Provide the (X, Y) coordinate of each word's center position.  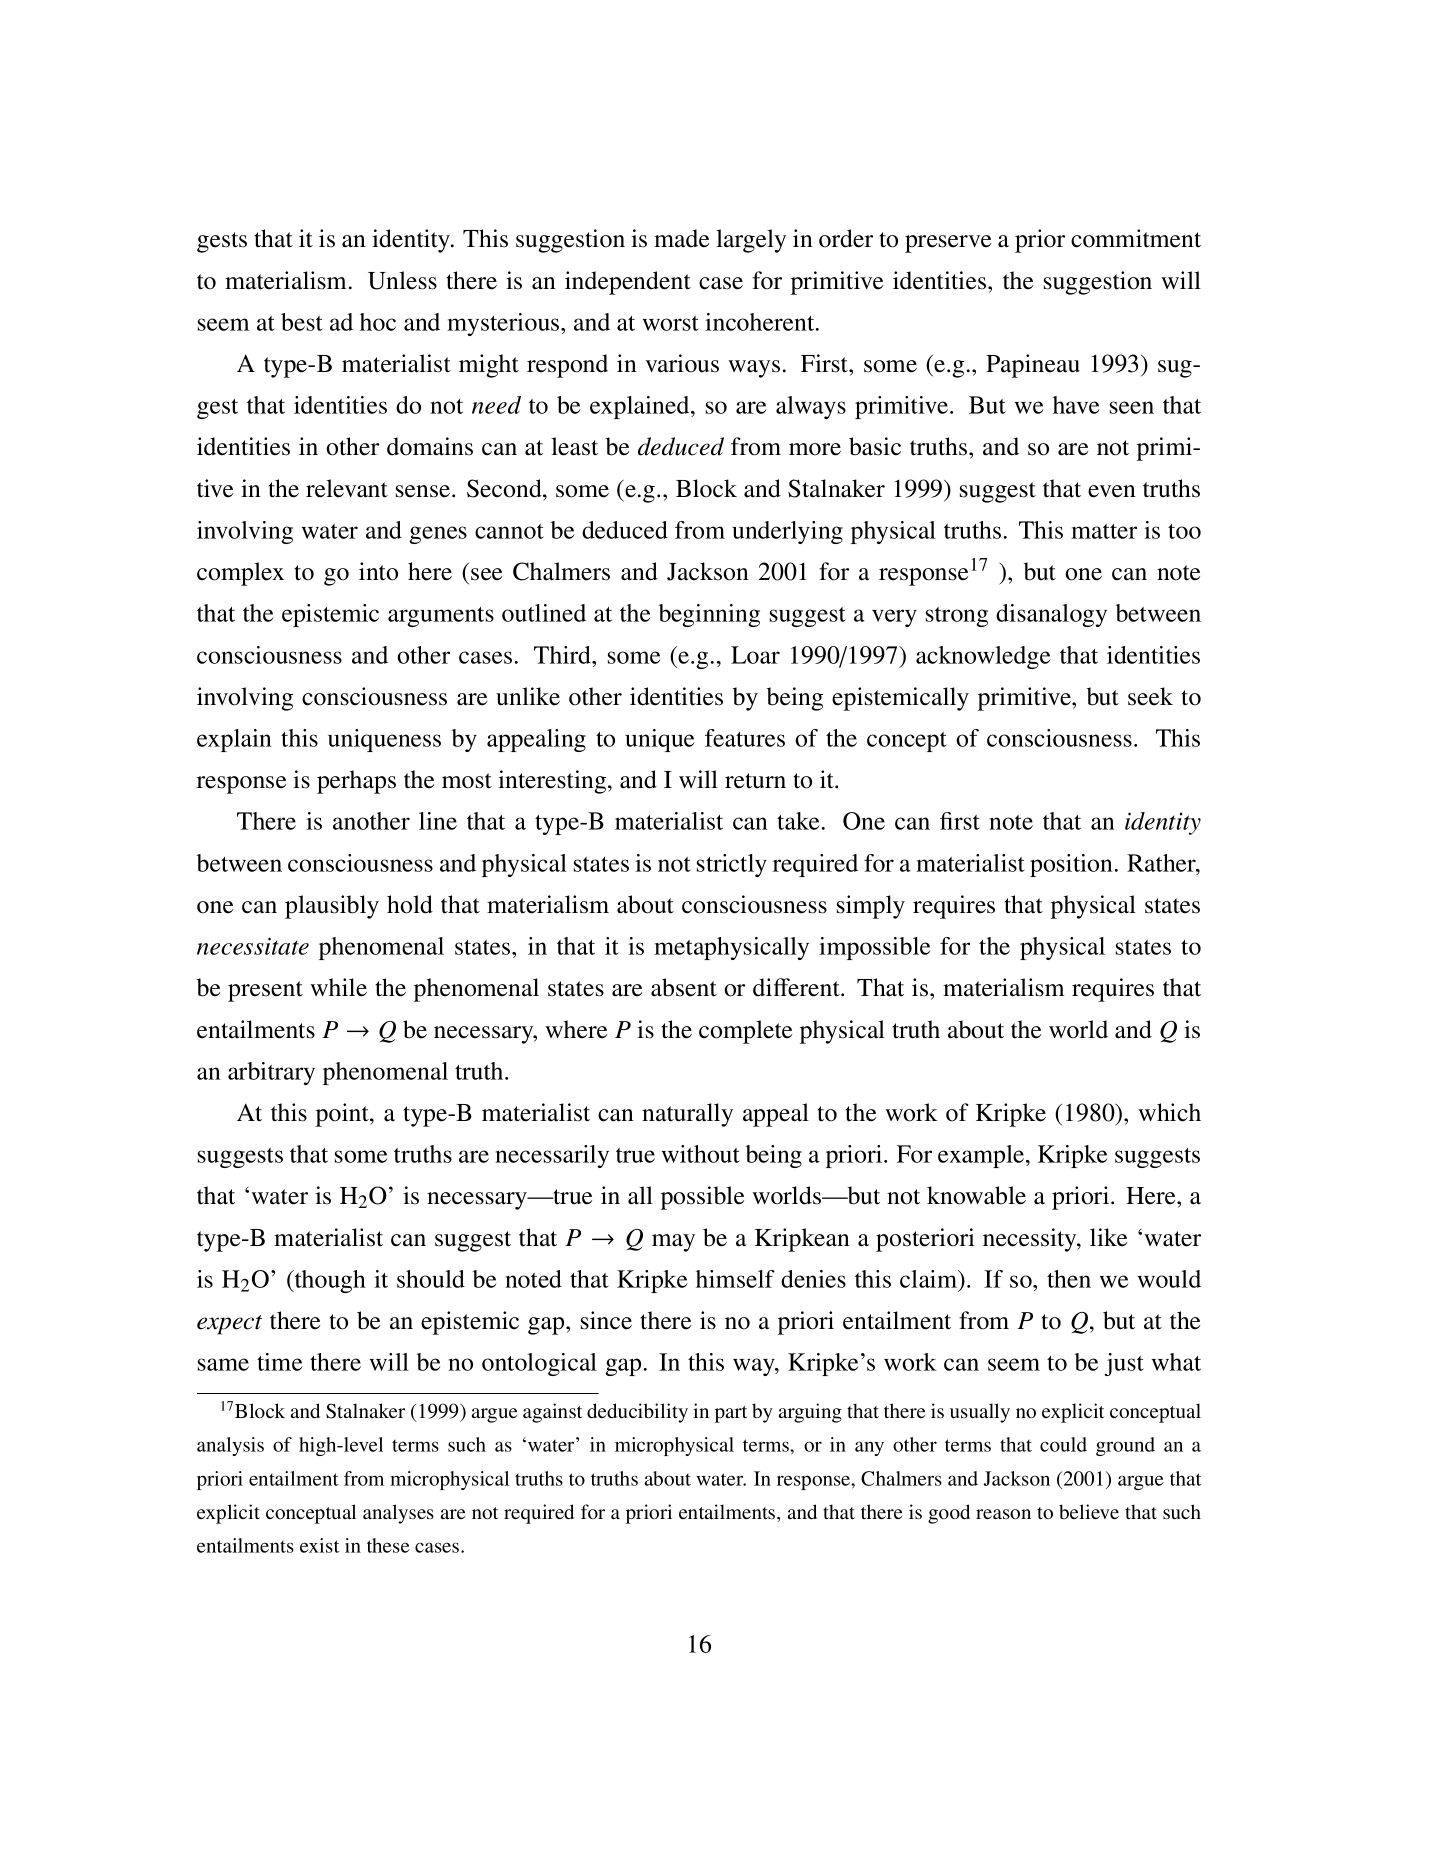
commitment (1136, 238)
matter (1104, 531)
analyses (398, 1514)
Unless (402, 280)
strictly (732, 865)
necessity (1031, 1240)
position (1071, 865)
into (378, 571)
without (701, 1154)
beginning (709, 615)
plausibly (332, 907)
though (329, 1281)
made (681, 238)
